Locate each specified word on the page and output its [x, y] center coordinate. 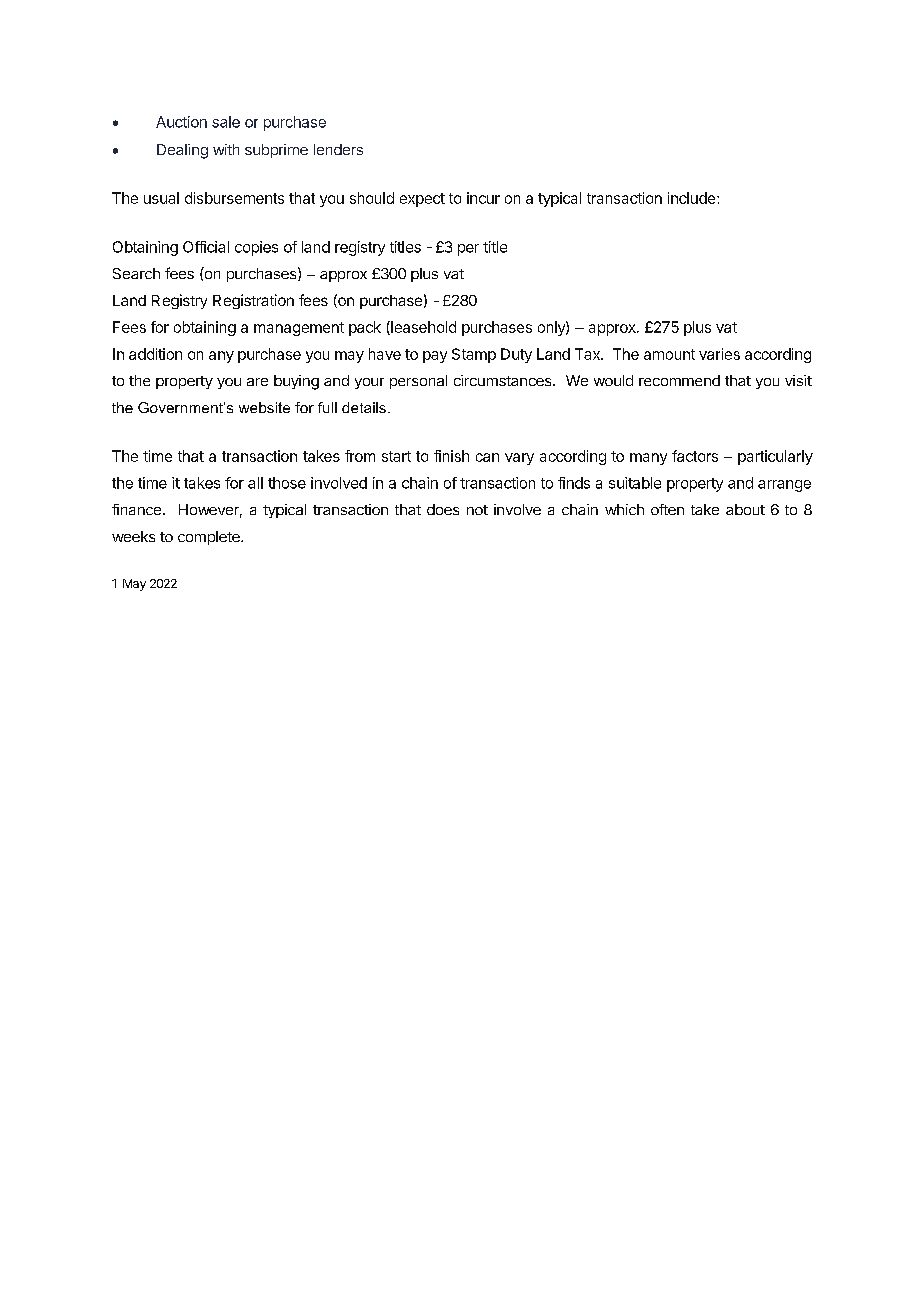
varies [719, 354]
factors [695, 456]
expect [422, 200]
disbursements [234, 198]
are [257, 382]
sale [226, 122]
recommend [679, 380]
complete [210, 538]
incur [483, 198]
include [691, 198]
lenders [338, 149]
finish [451, 456]
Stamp [474, 355]
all [255, 483]
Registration [253, 301]
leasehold [422, 328]
